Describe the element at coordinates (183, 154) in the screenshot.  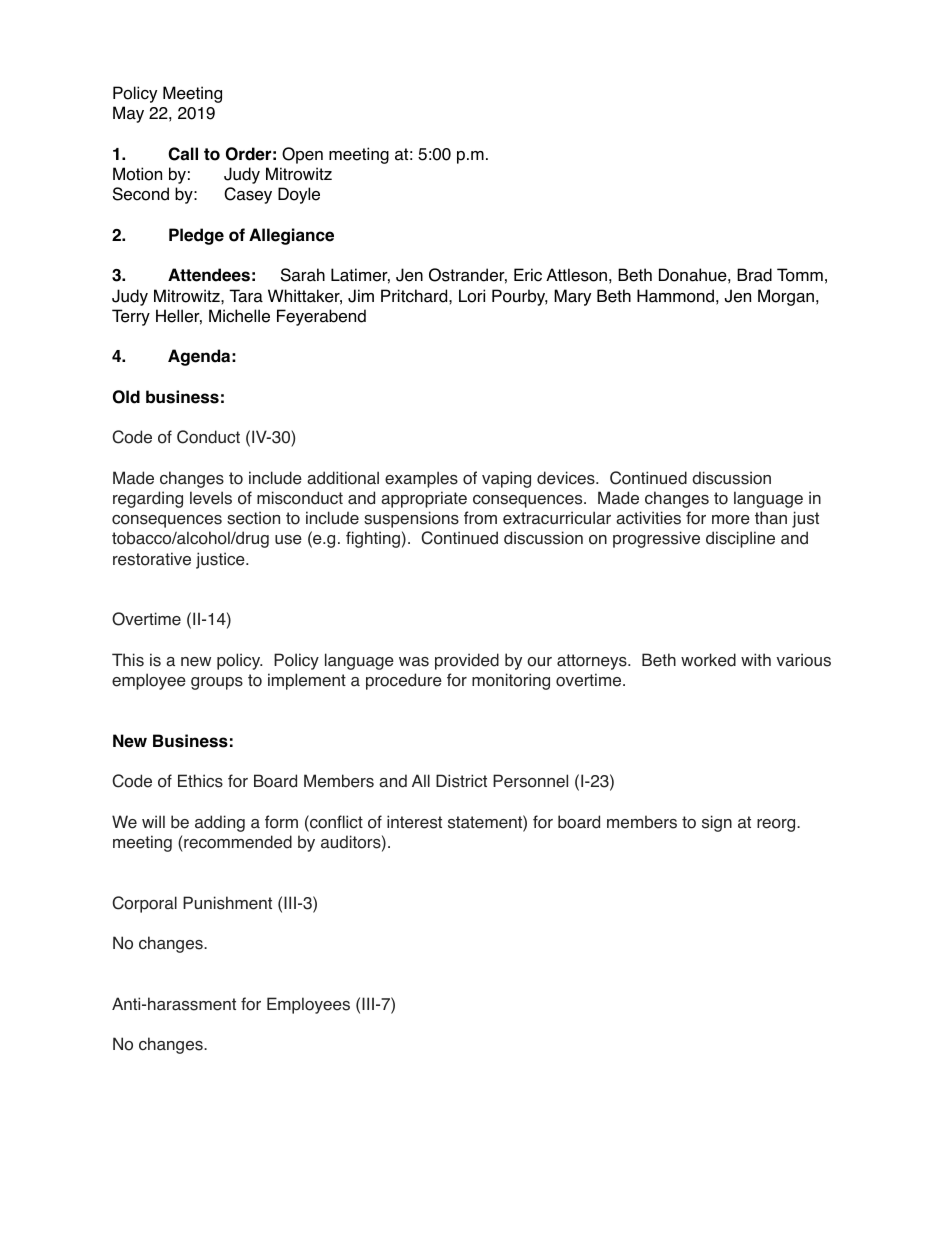
I see `Call` at that location.
